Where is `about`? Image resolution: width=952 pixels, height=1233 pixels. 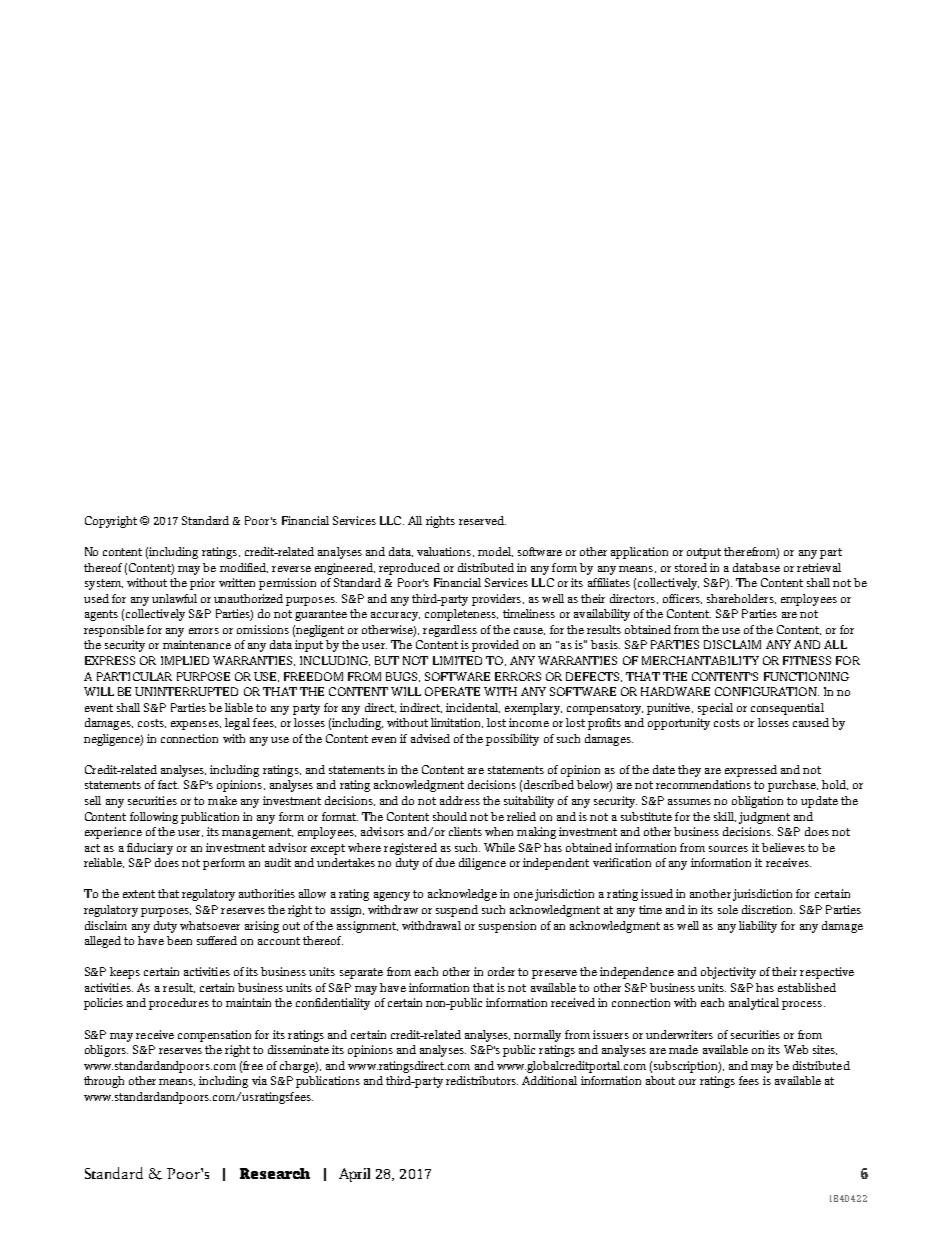
about is located at coordinates (660, 1080).
